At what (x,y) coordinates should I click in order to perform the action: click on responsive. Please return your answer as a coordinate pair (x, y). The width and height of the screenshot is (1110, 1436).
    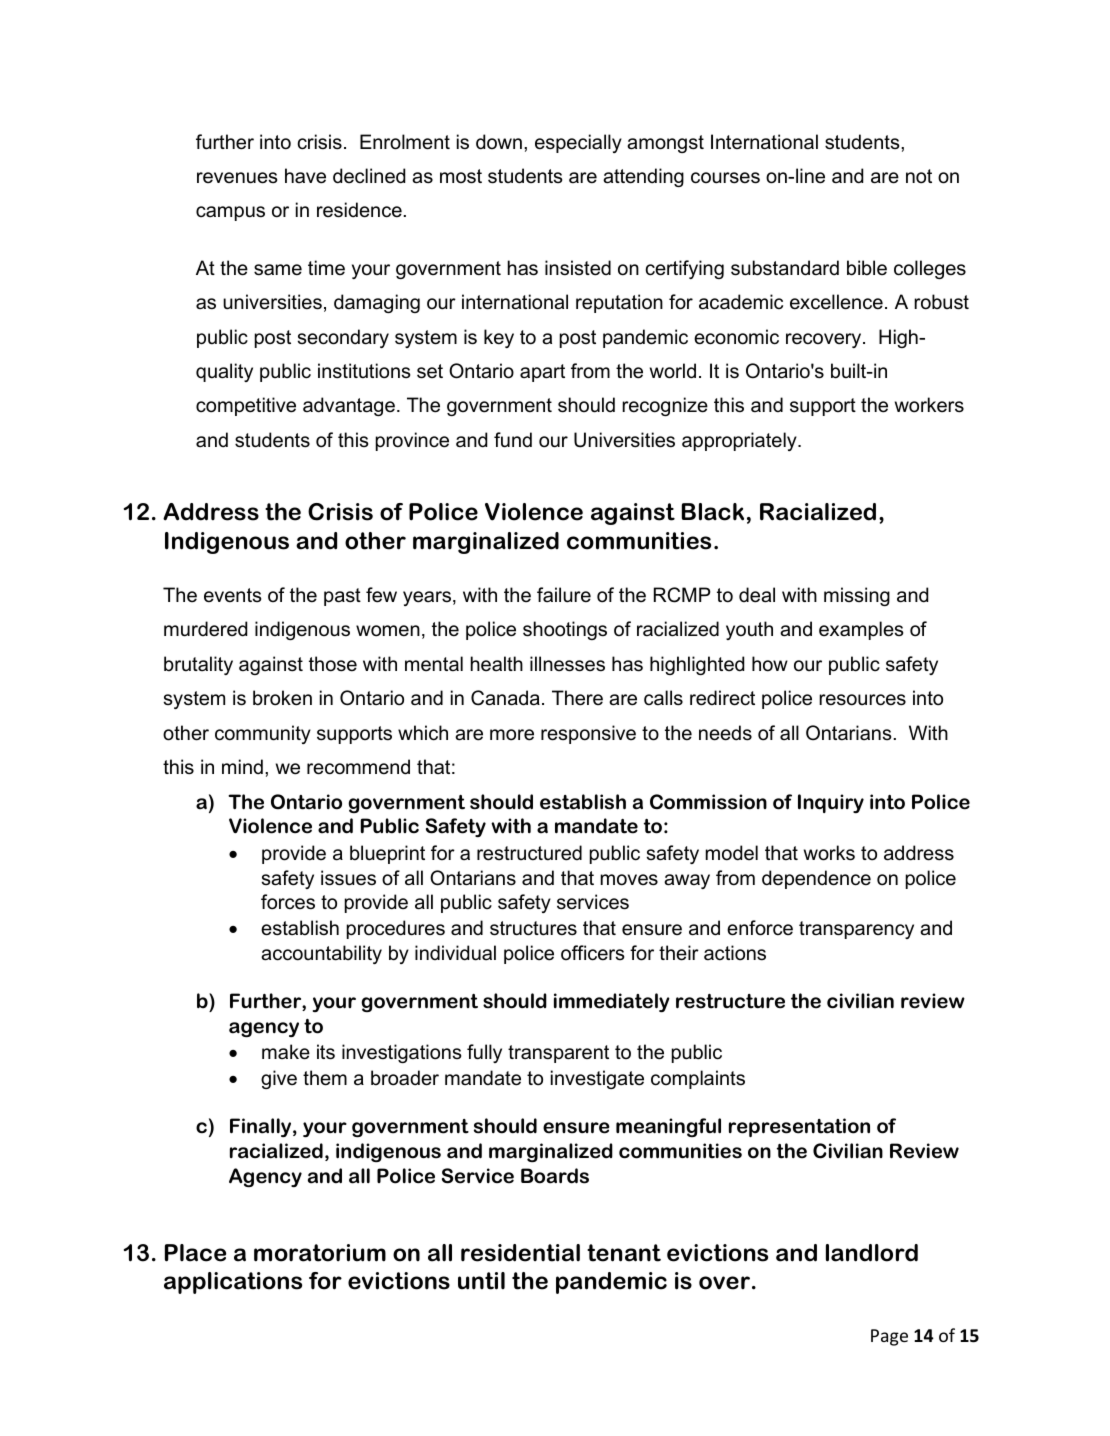
    Looking at the image, I should click on (588, 734).
